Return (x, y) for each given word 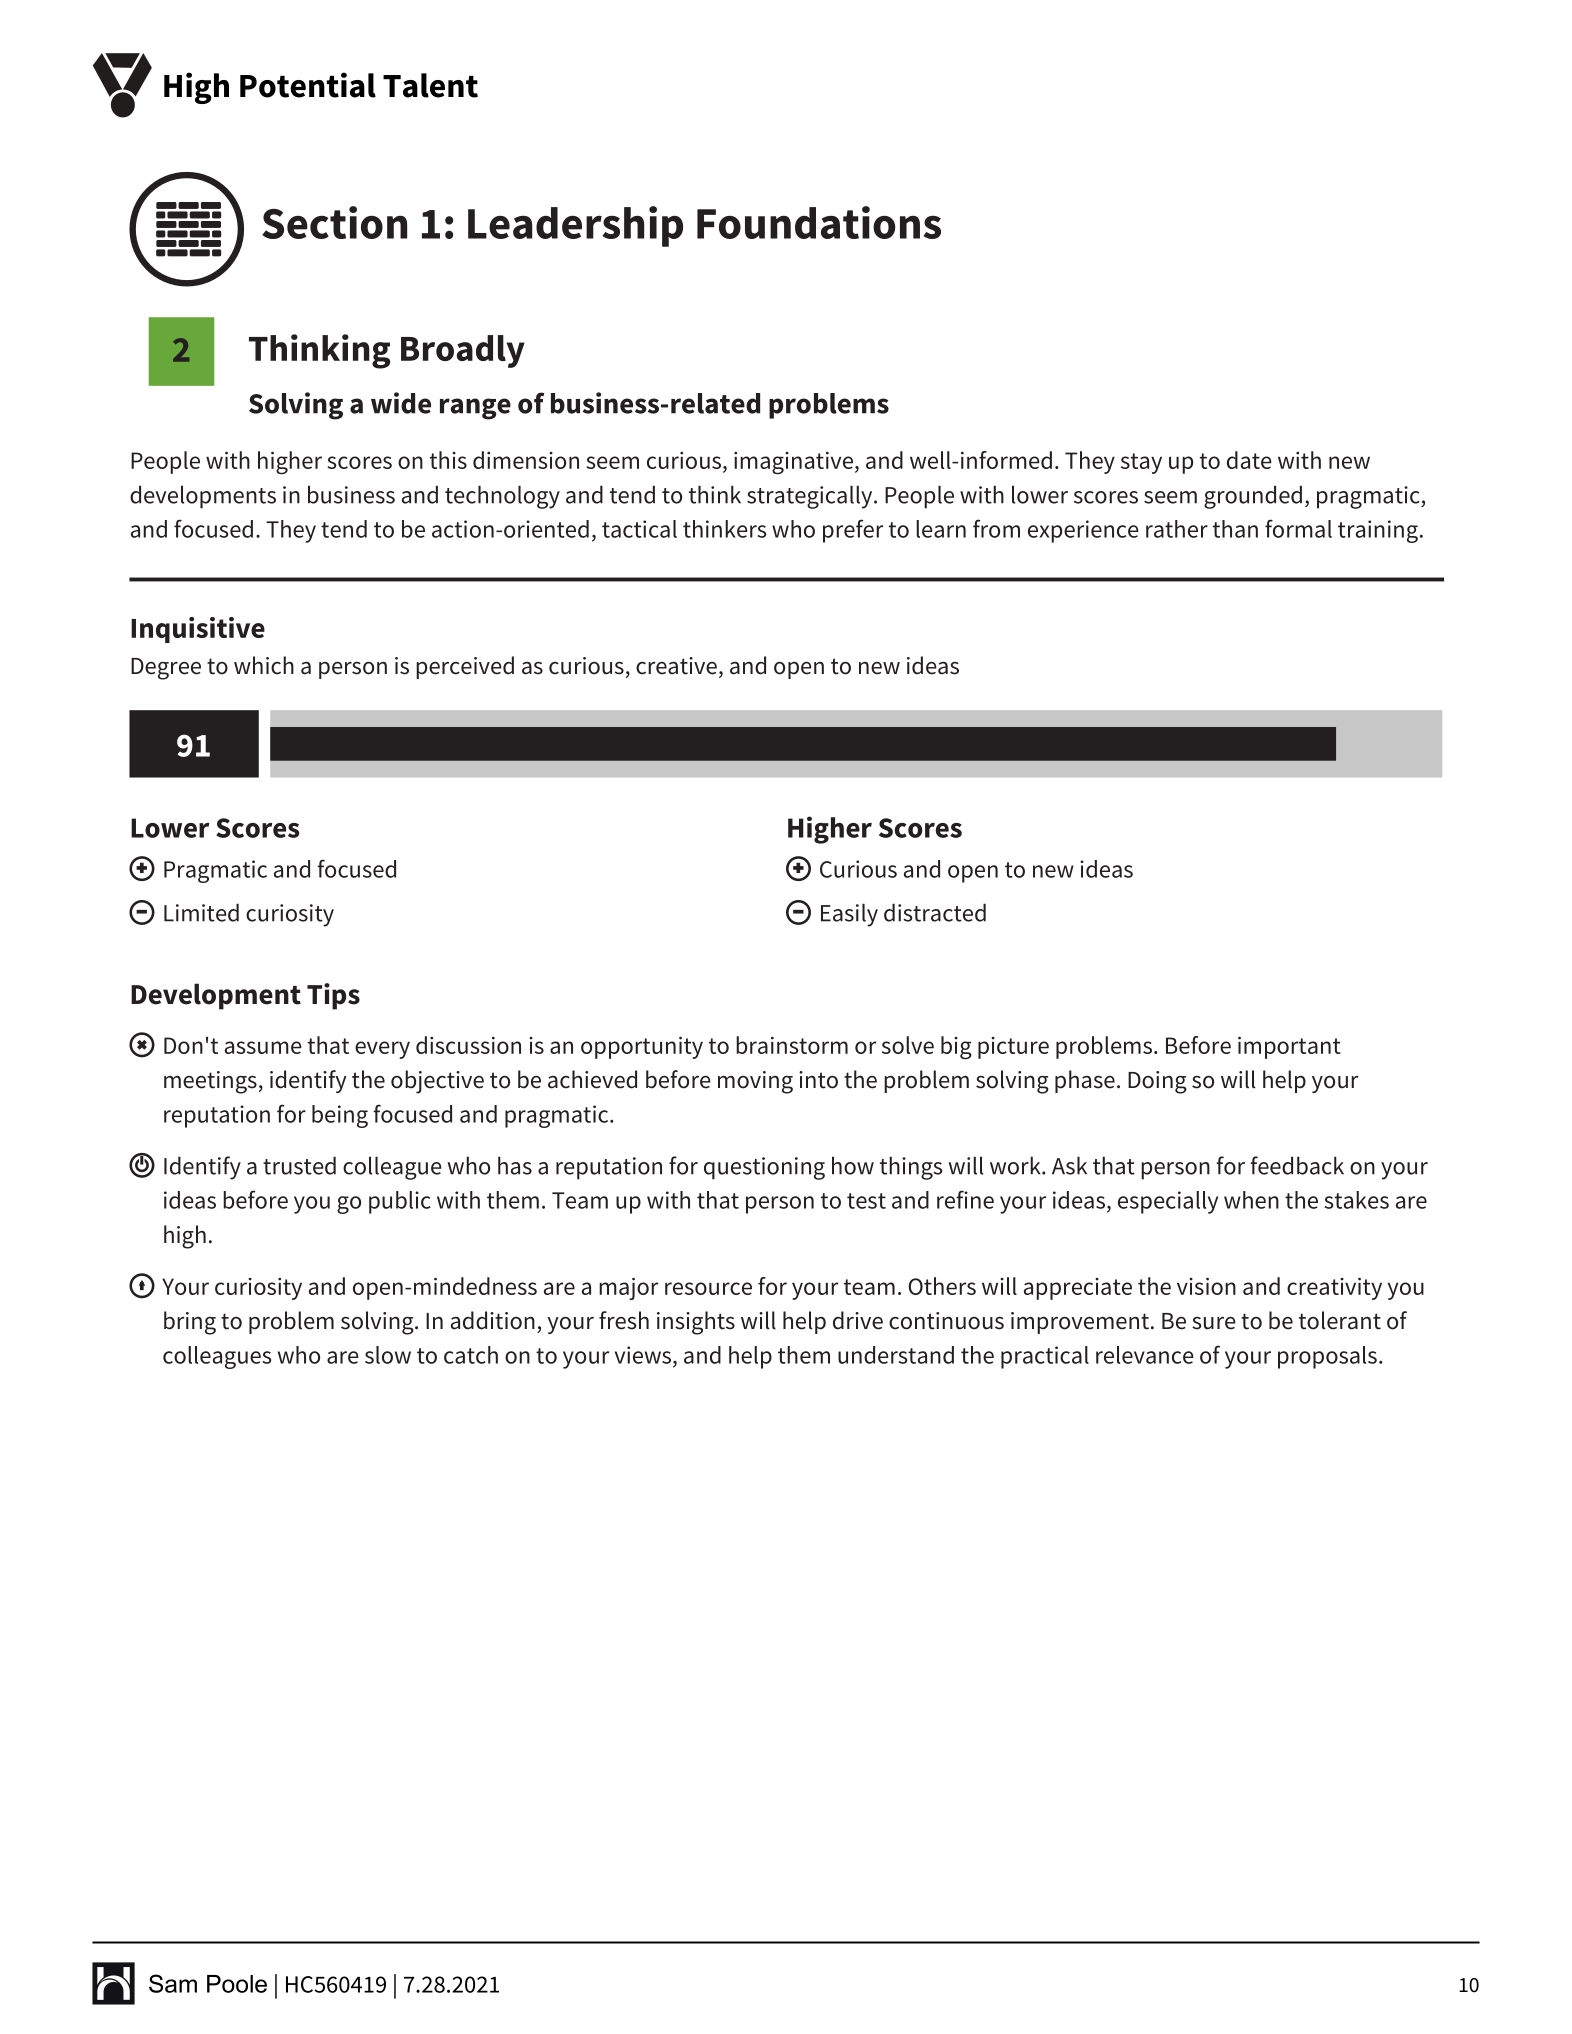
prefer (853, 531)
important (1289, 1048)
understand (896, 1355)
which (264, 665)
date (1249, 460)
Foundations (819, 222)
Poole (237, 1984)
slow (388, 1355)
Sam (173, 1983)
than (1235, 529)
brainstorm (792, 1045)
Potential (308, 85)
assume (263, 1047)
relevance (1145, 1355)
